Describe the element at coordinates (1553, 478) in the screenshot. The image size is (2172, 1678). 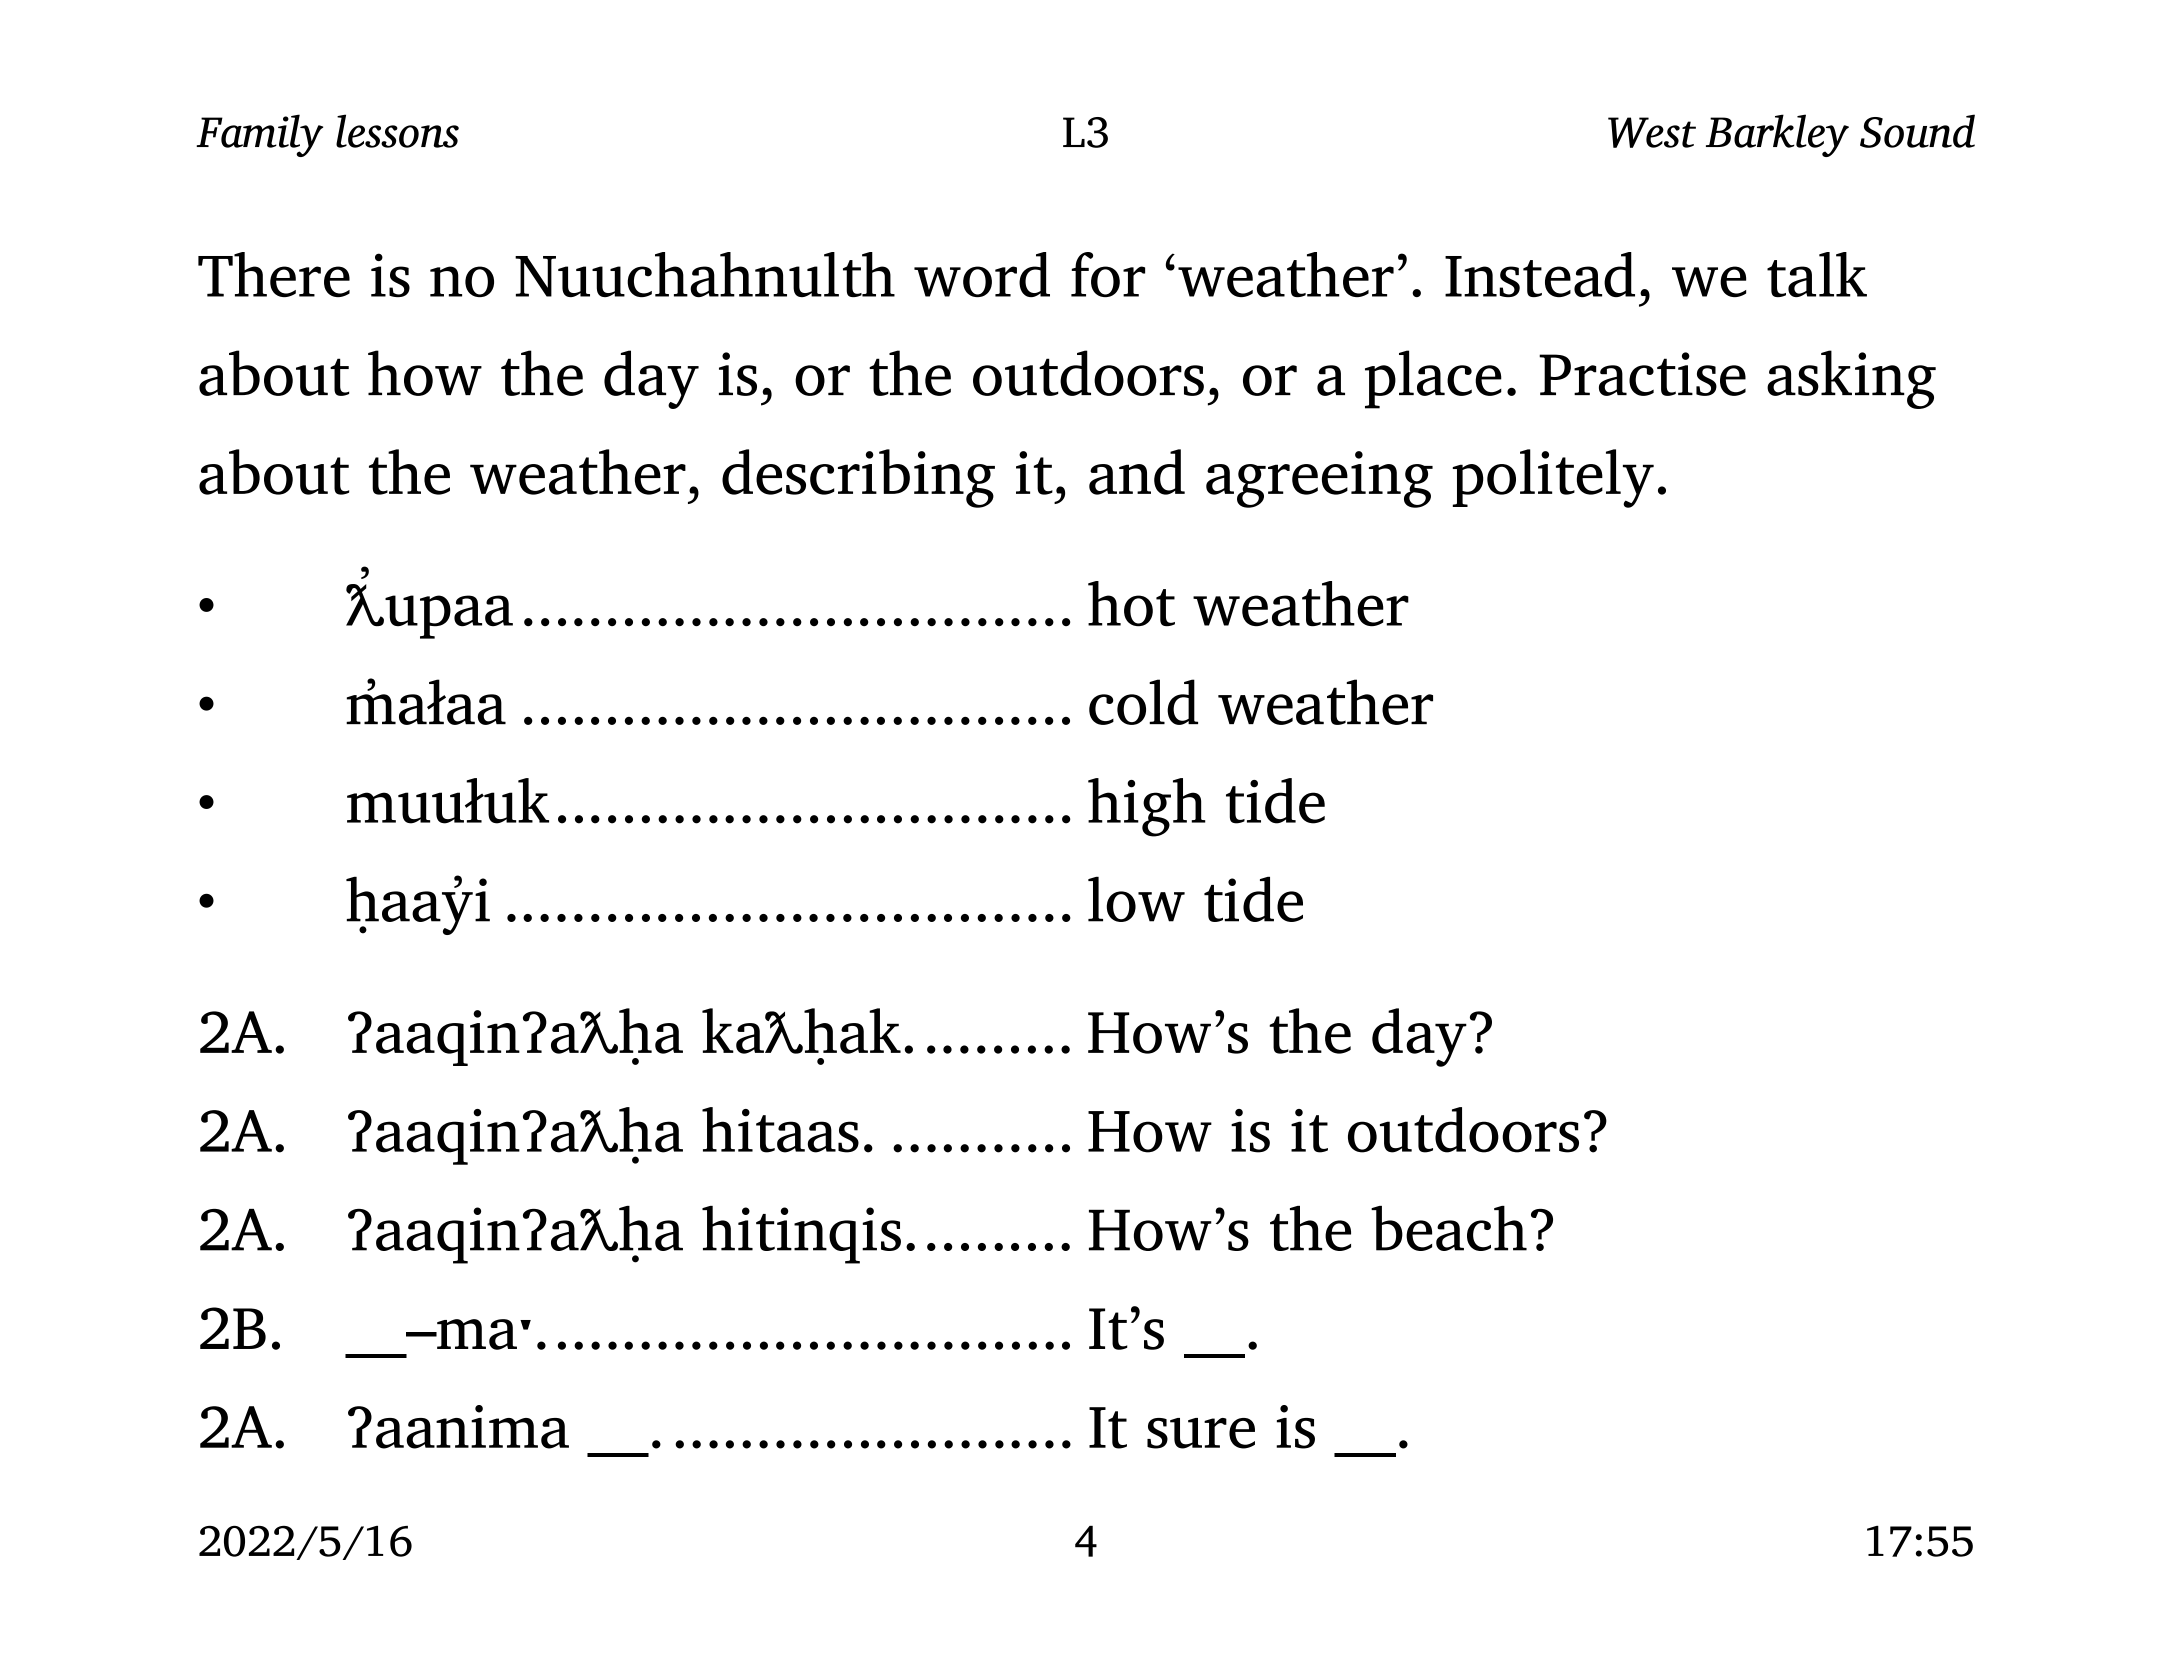
I see `politely` at that location.
